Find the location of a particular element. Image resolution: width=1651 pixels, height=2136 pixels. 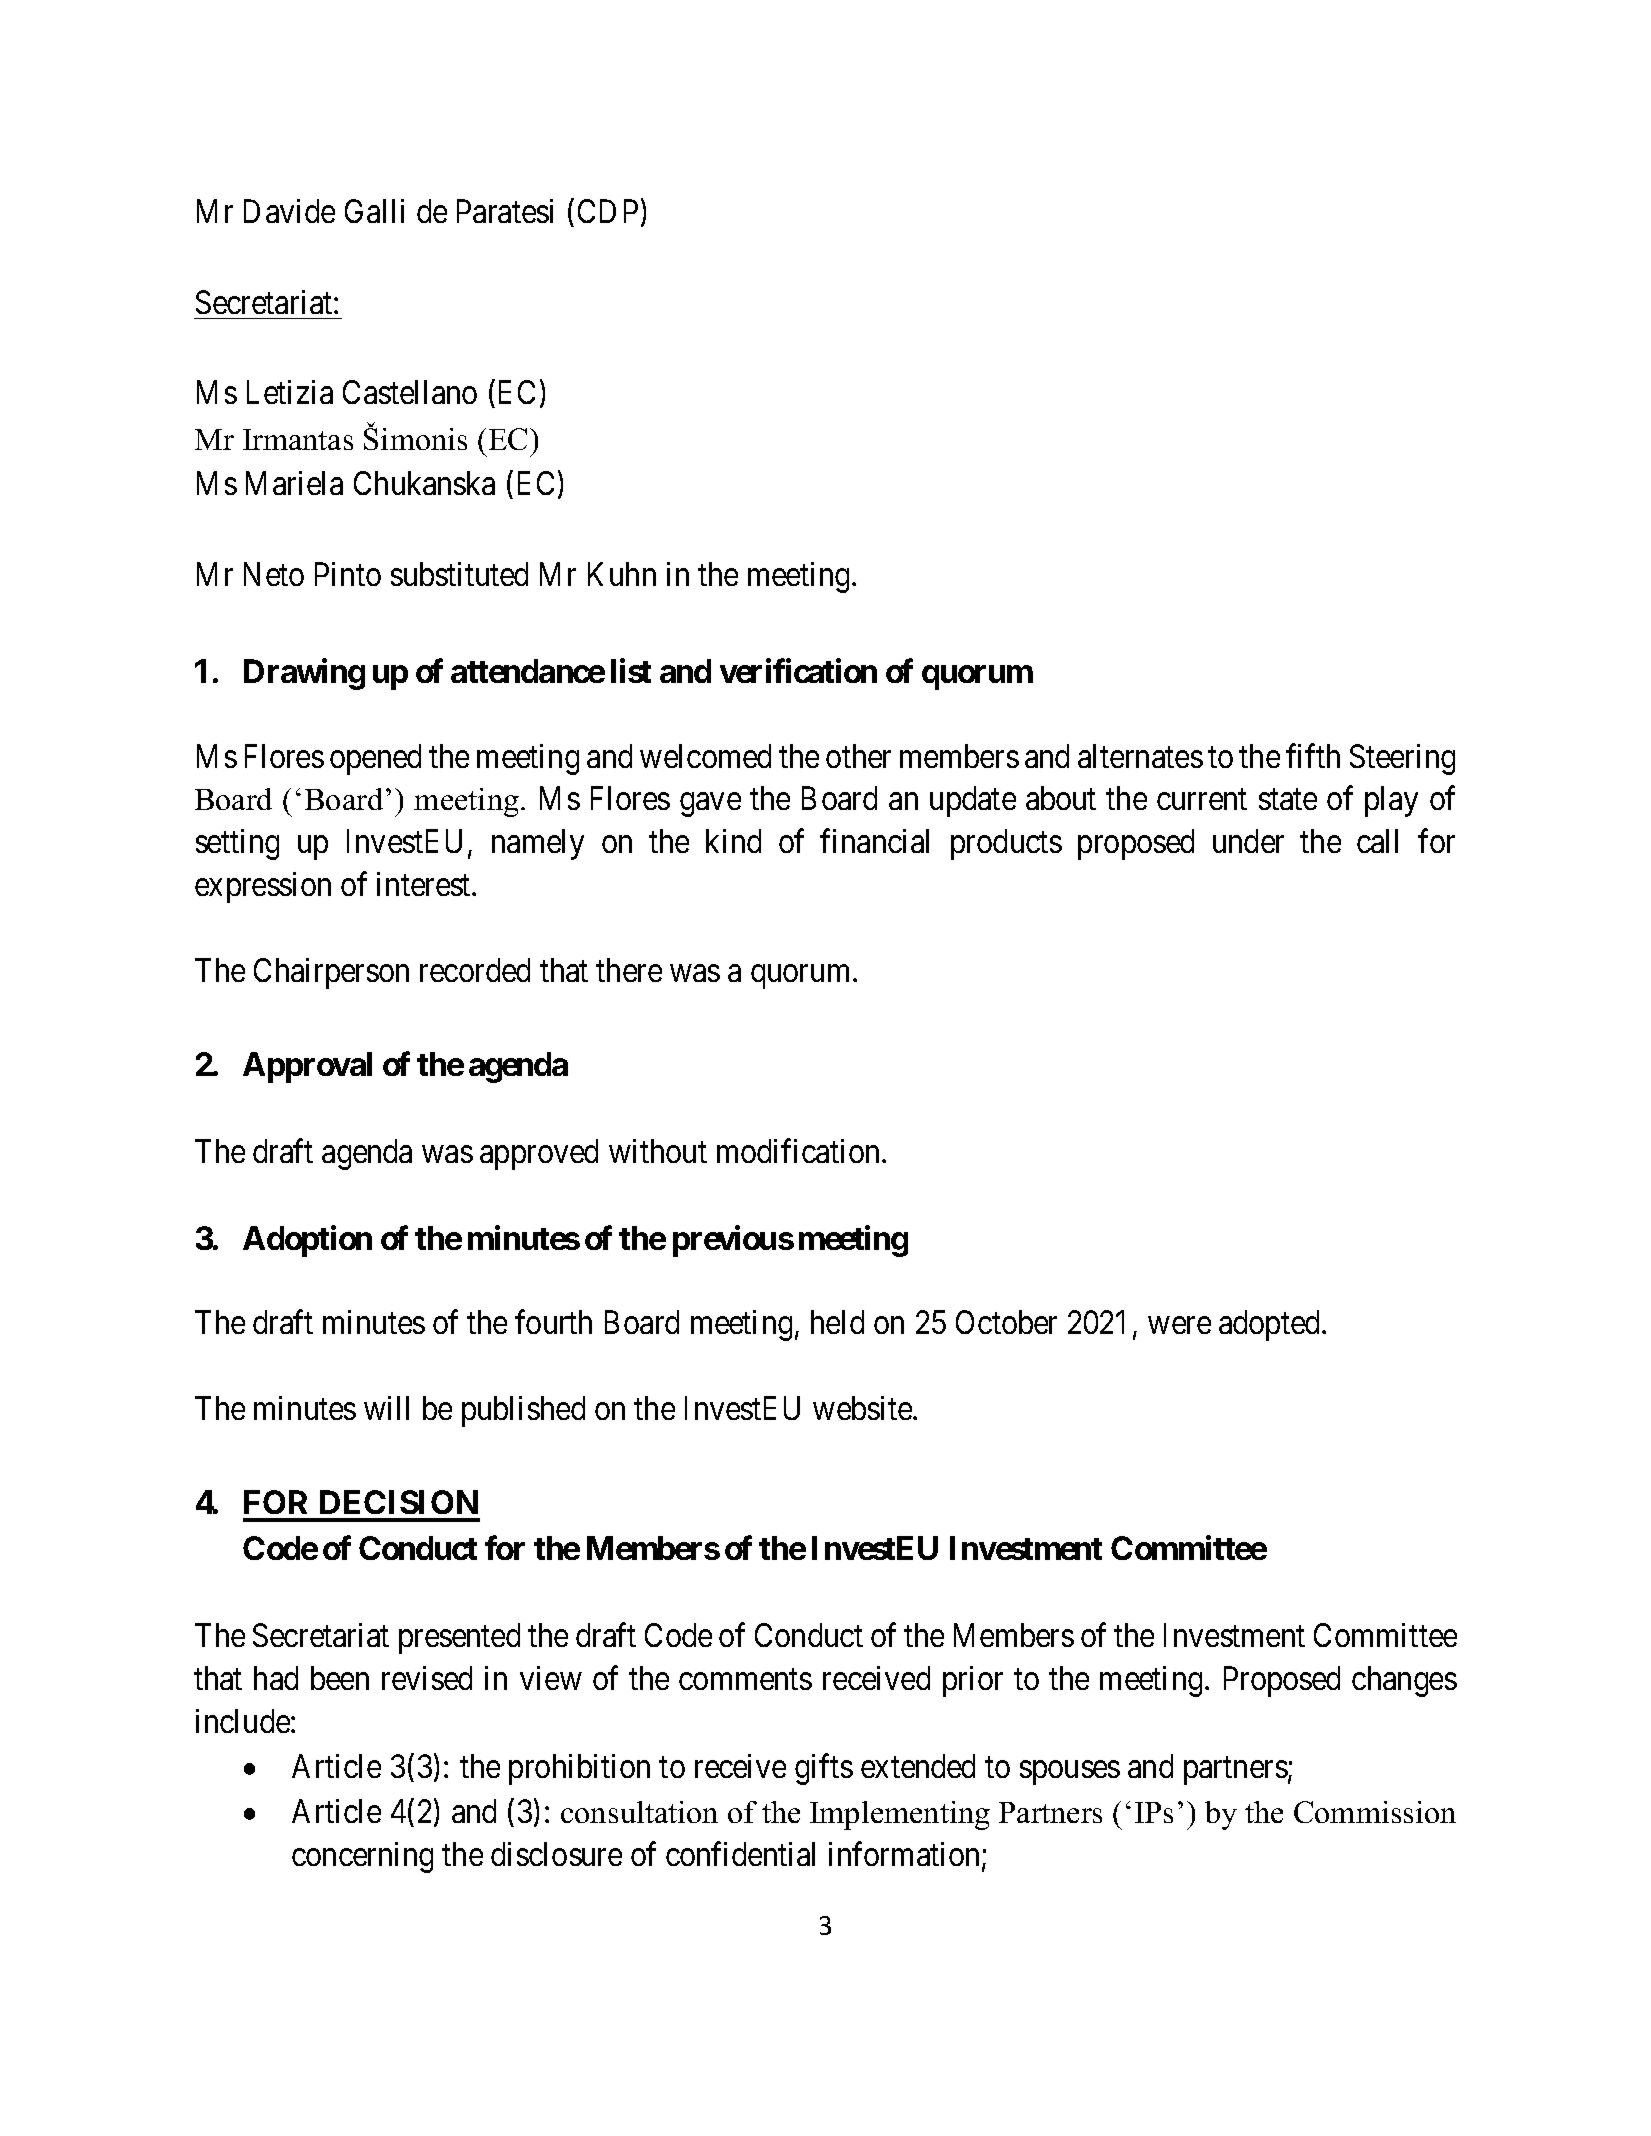

fifth is located at coordinates (1313, 756).
